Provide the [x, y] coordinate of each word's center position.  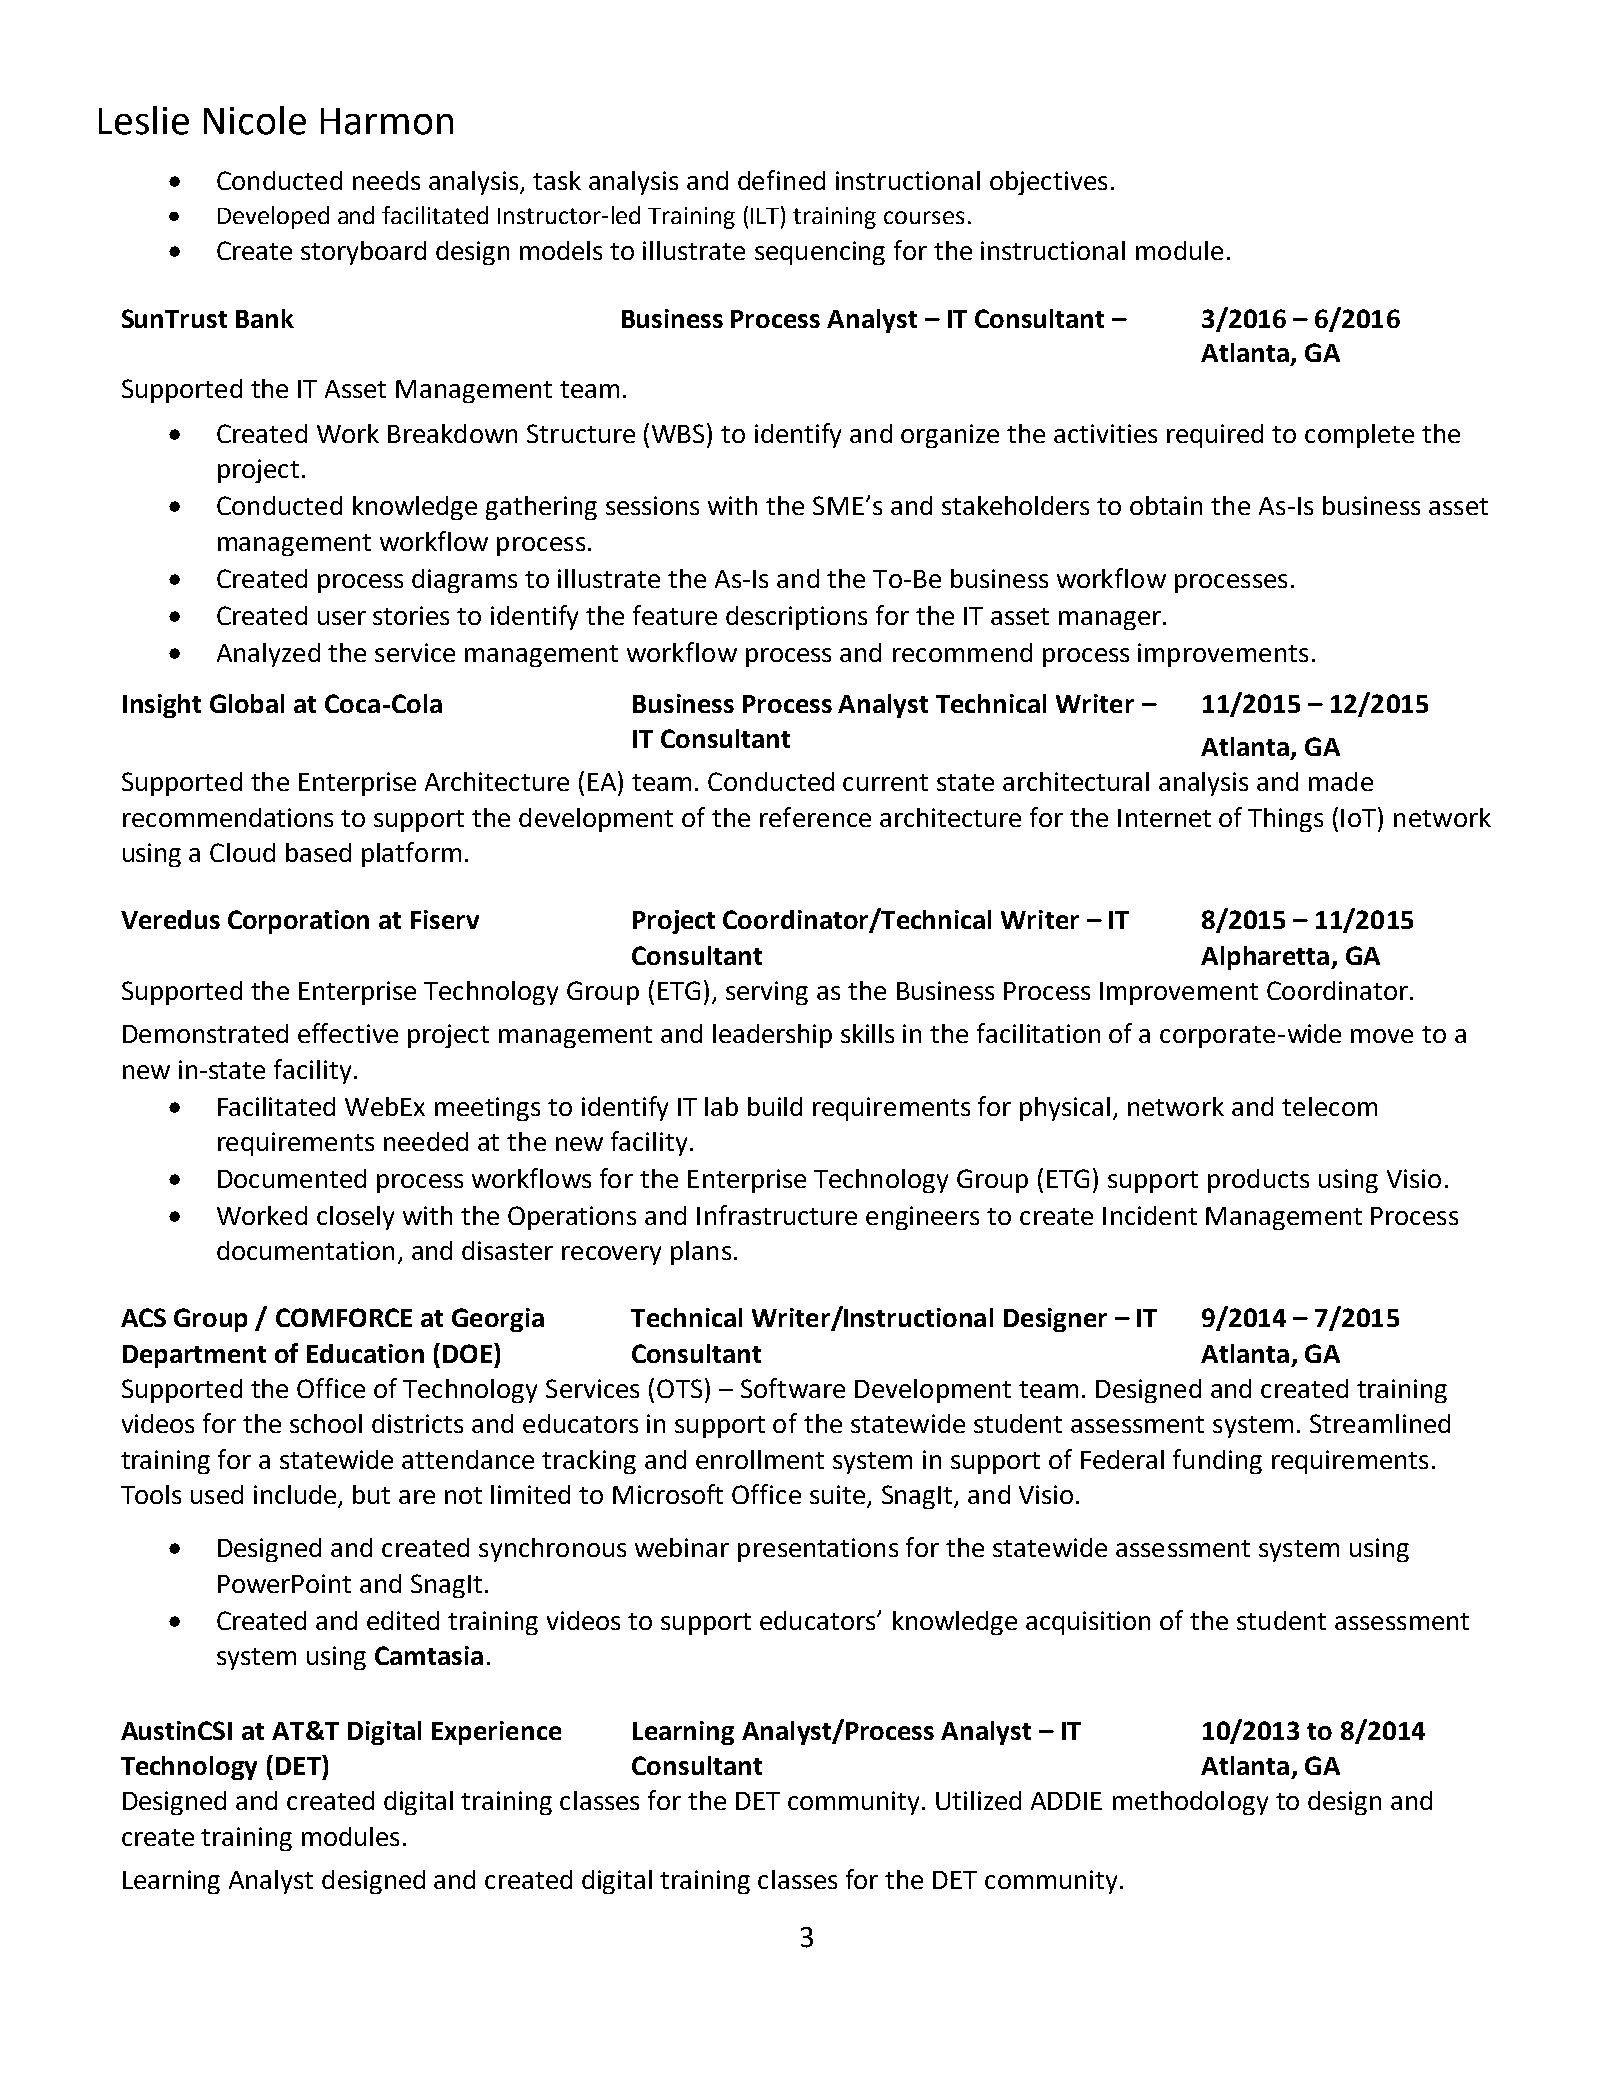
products [1258, 1181]
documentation [305, 1250]
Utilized [978, 1800]
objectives [1048, 183]
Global [247, 703]
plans [701, 1253]
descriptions [796, 618]
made [1341, 781]
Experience [496, 1733]
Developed [273, 217]
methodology [1190, 1803]
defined [781, 180]
